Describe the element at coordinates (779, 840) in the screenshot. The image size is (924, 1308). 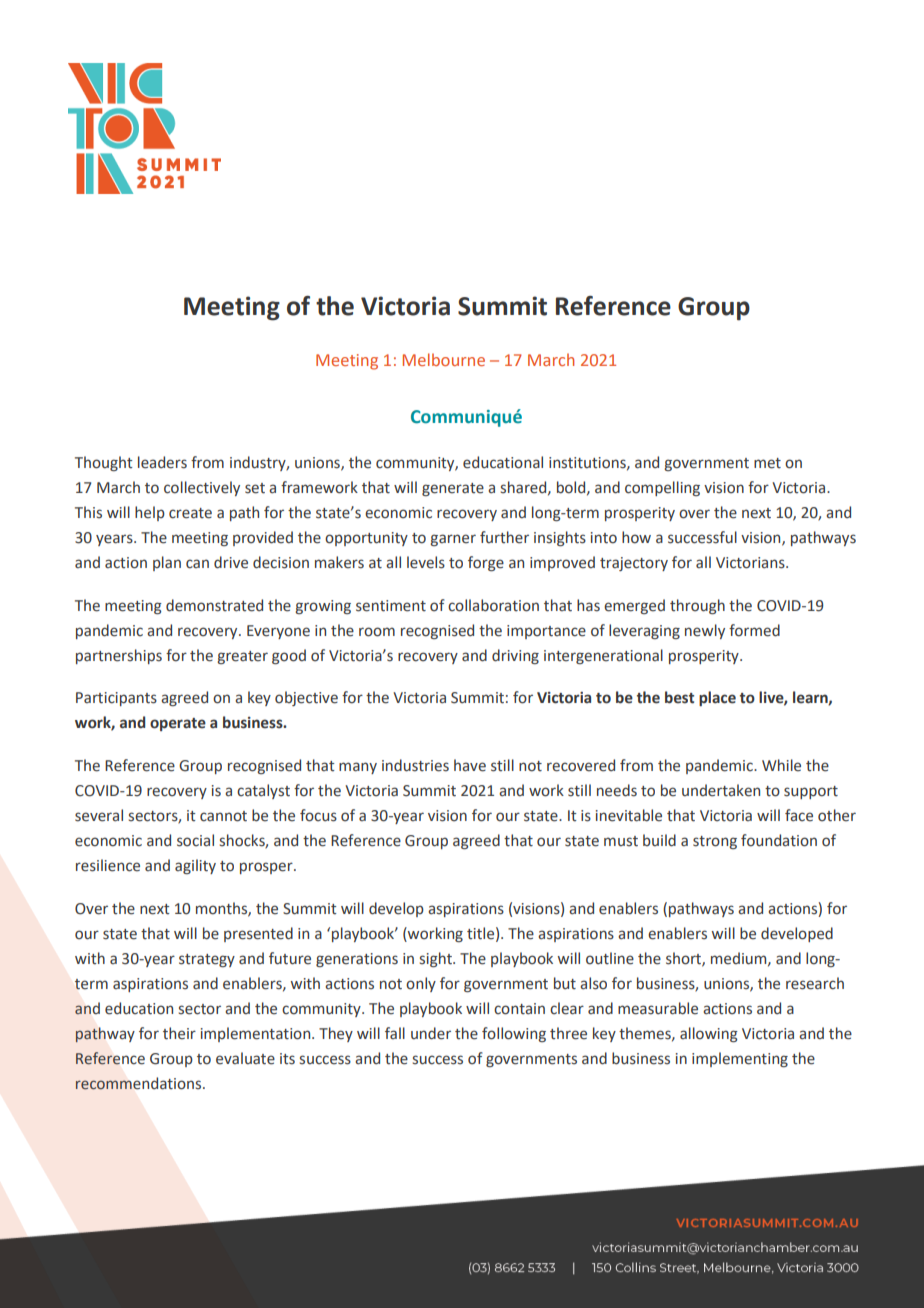
I see `foundation` at that location.
